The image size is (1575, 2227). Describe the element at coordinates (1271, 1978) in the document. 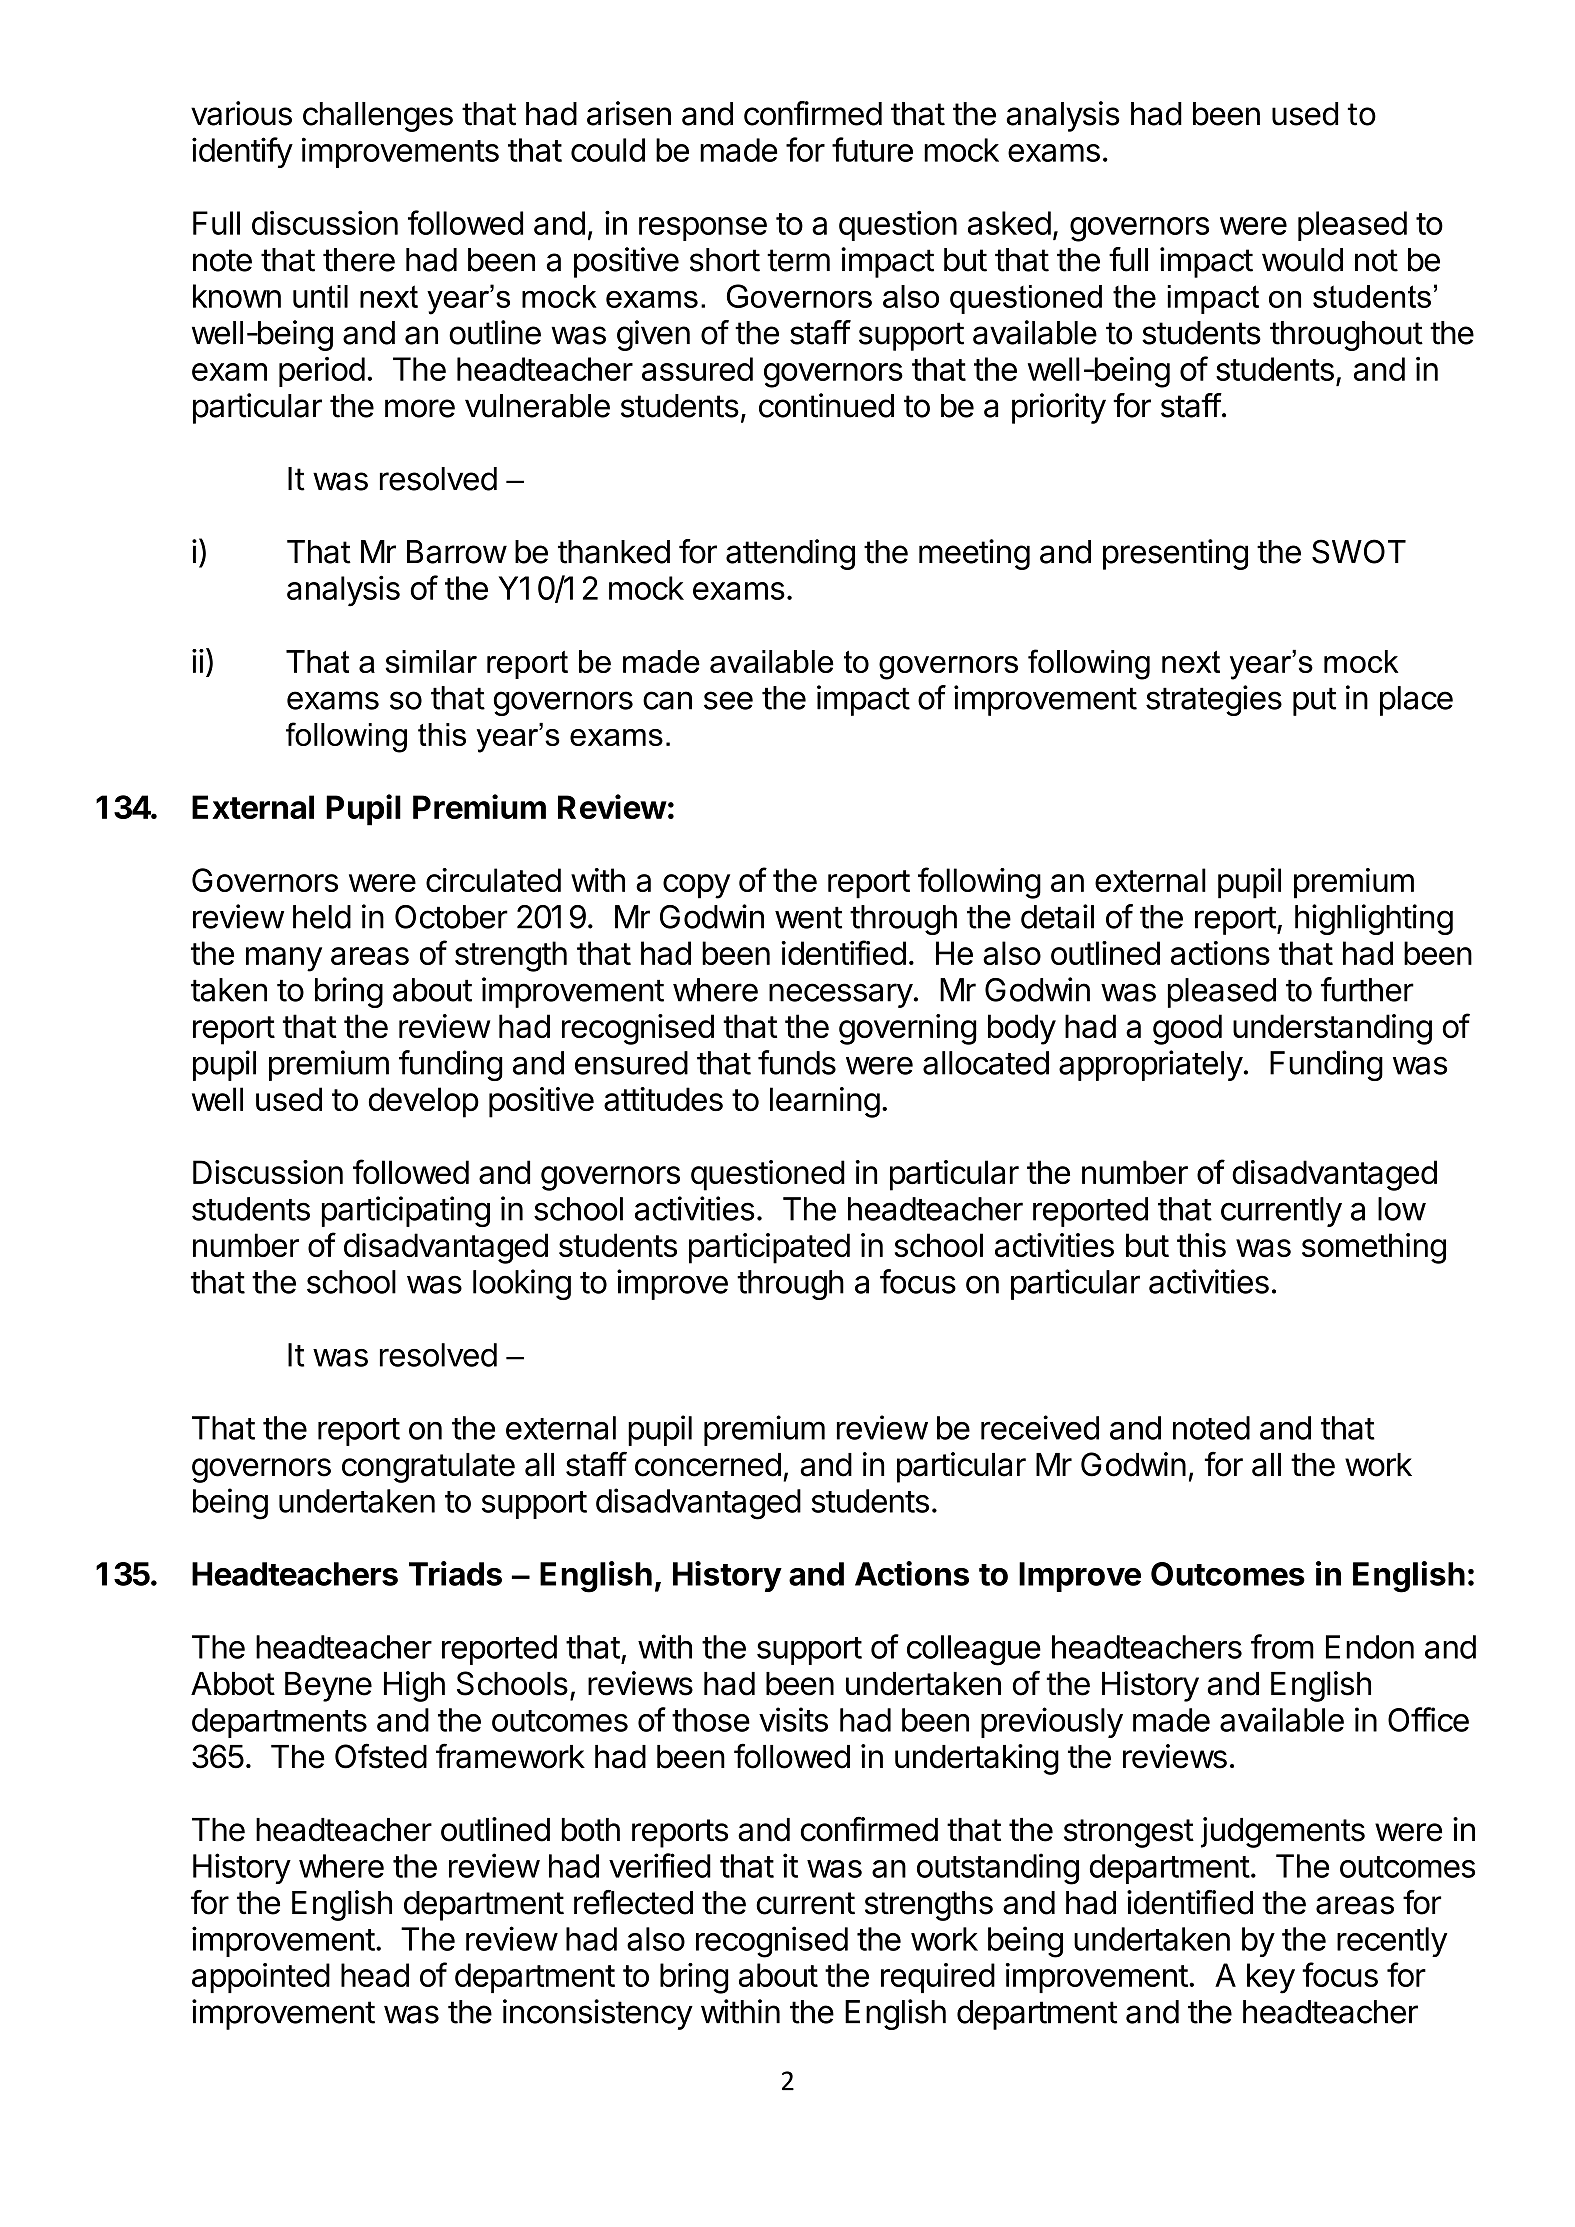

I see `key` at that location.
